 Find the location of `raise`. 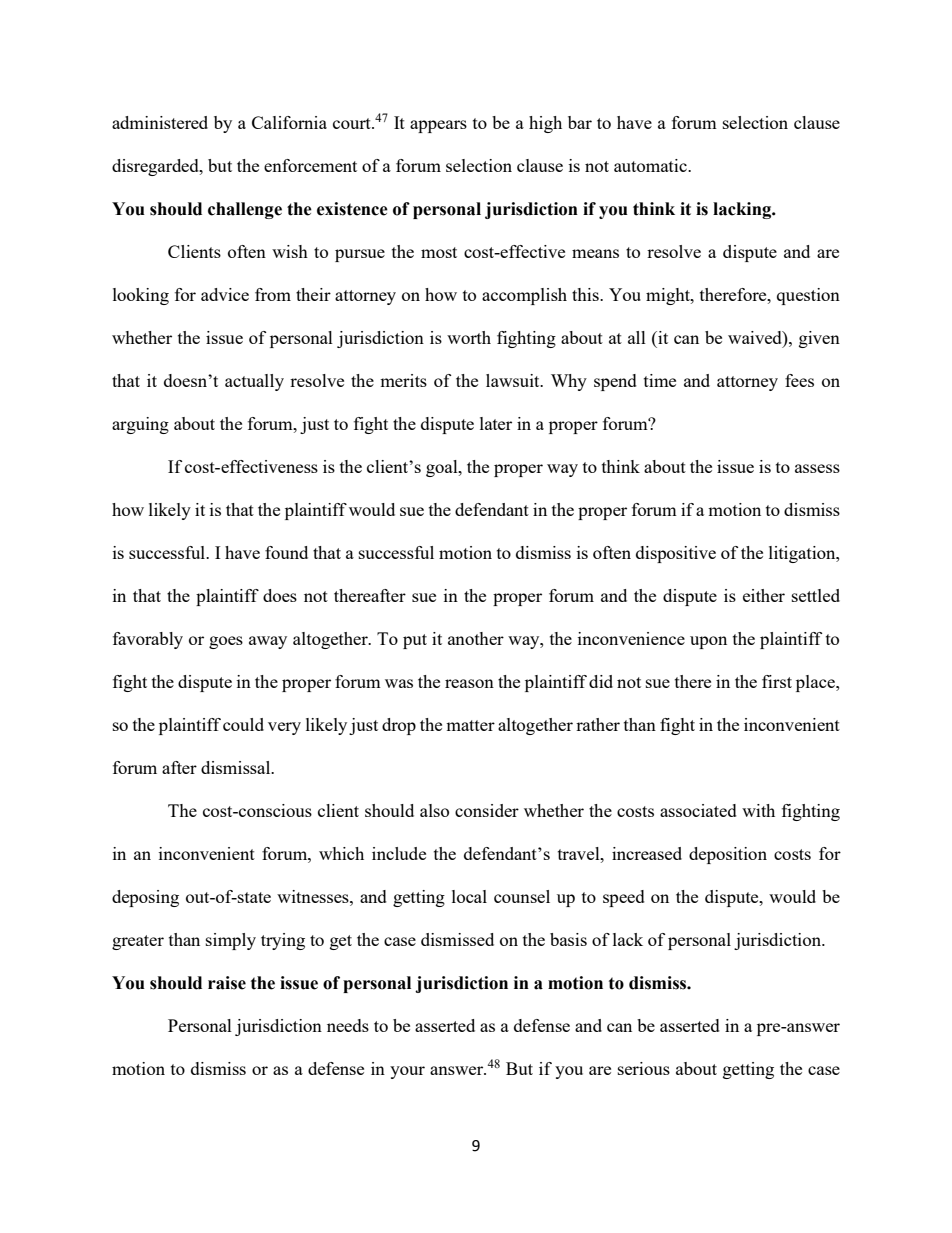

raise is located at coordinates (227, 983).
